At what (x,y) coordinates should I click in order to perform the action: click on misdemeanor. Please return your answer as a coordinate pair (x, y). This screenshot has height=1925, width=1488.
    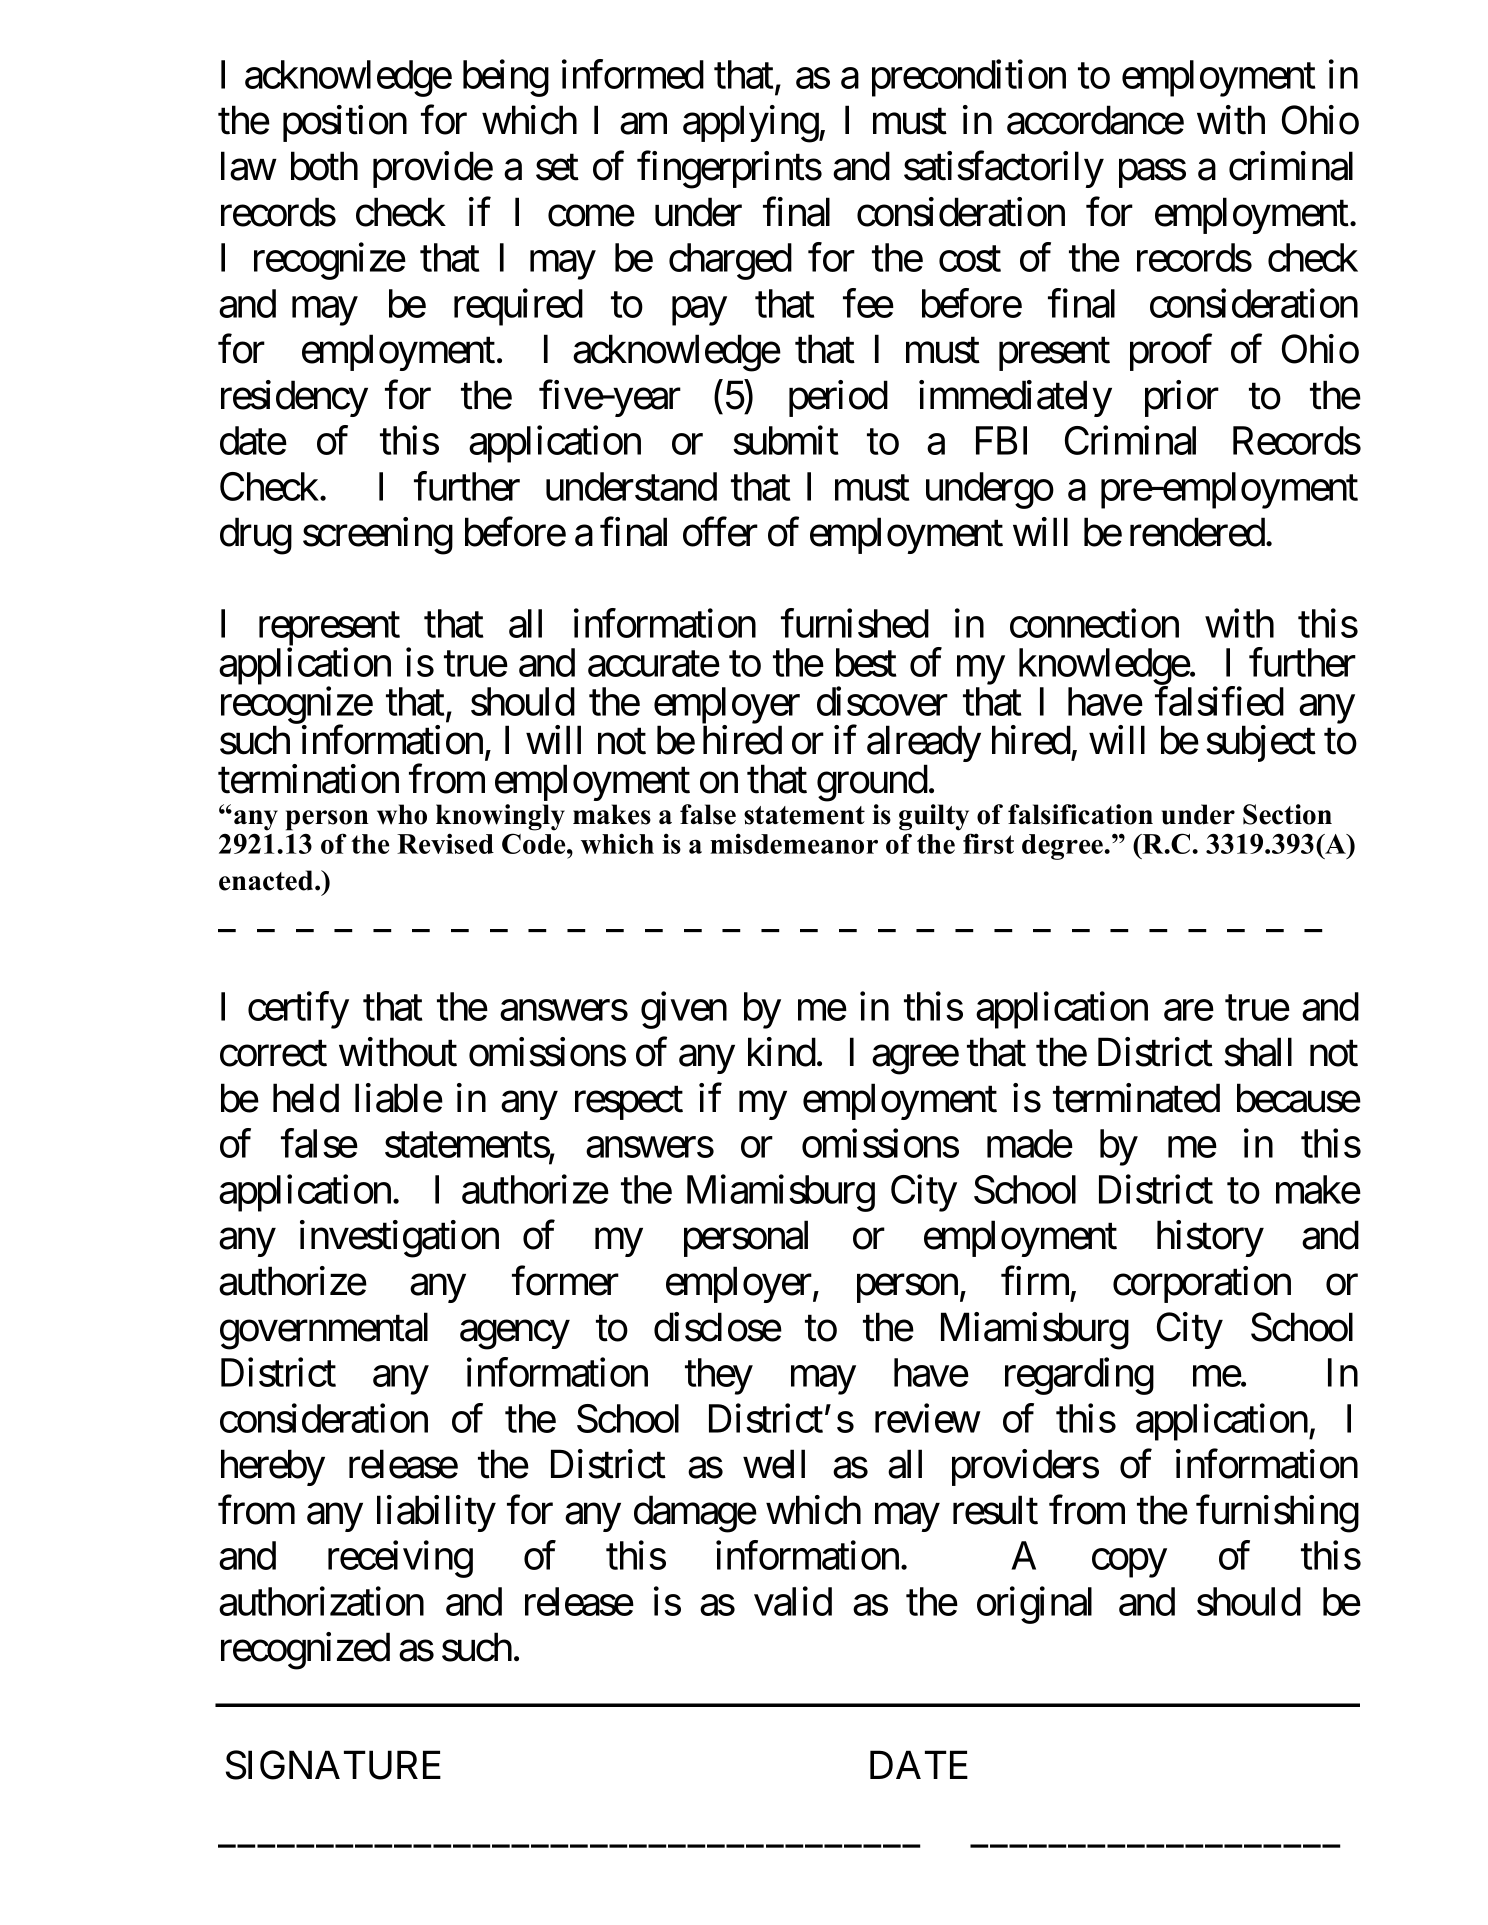
    Looking at the image, I should click on (794, 843).
